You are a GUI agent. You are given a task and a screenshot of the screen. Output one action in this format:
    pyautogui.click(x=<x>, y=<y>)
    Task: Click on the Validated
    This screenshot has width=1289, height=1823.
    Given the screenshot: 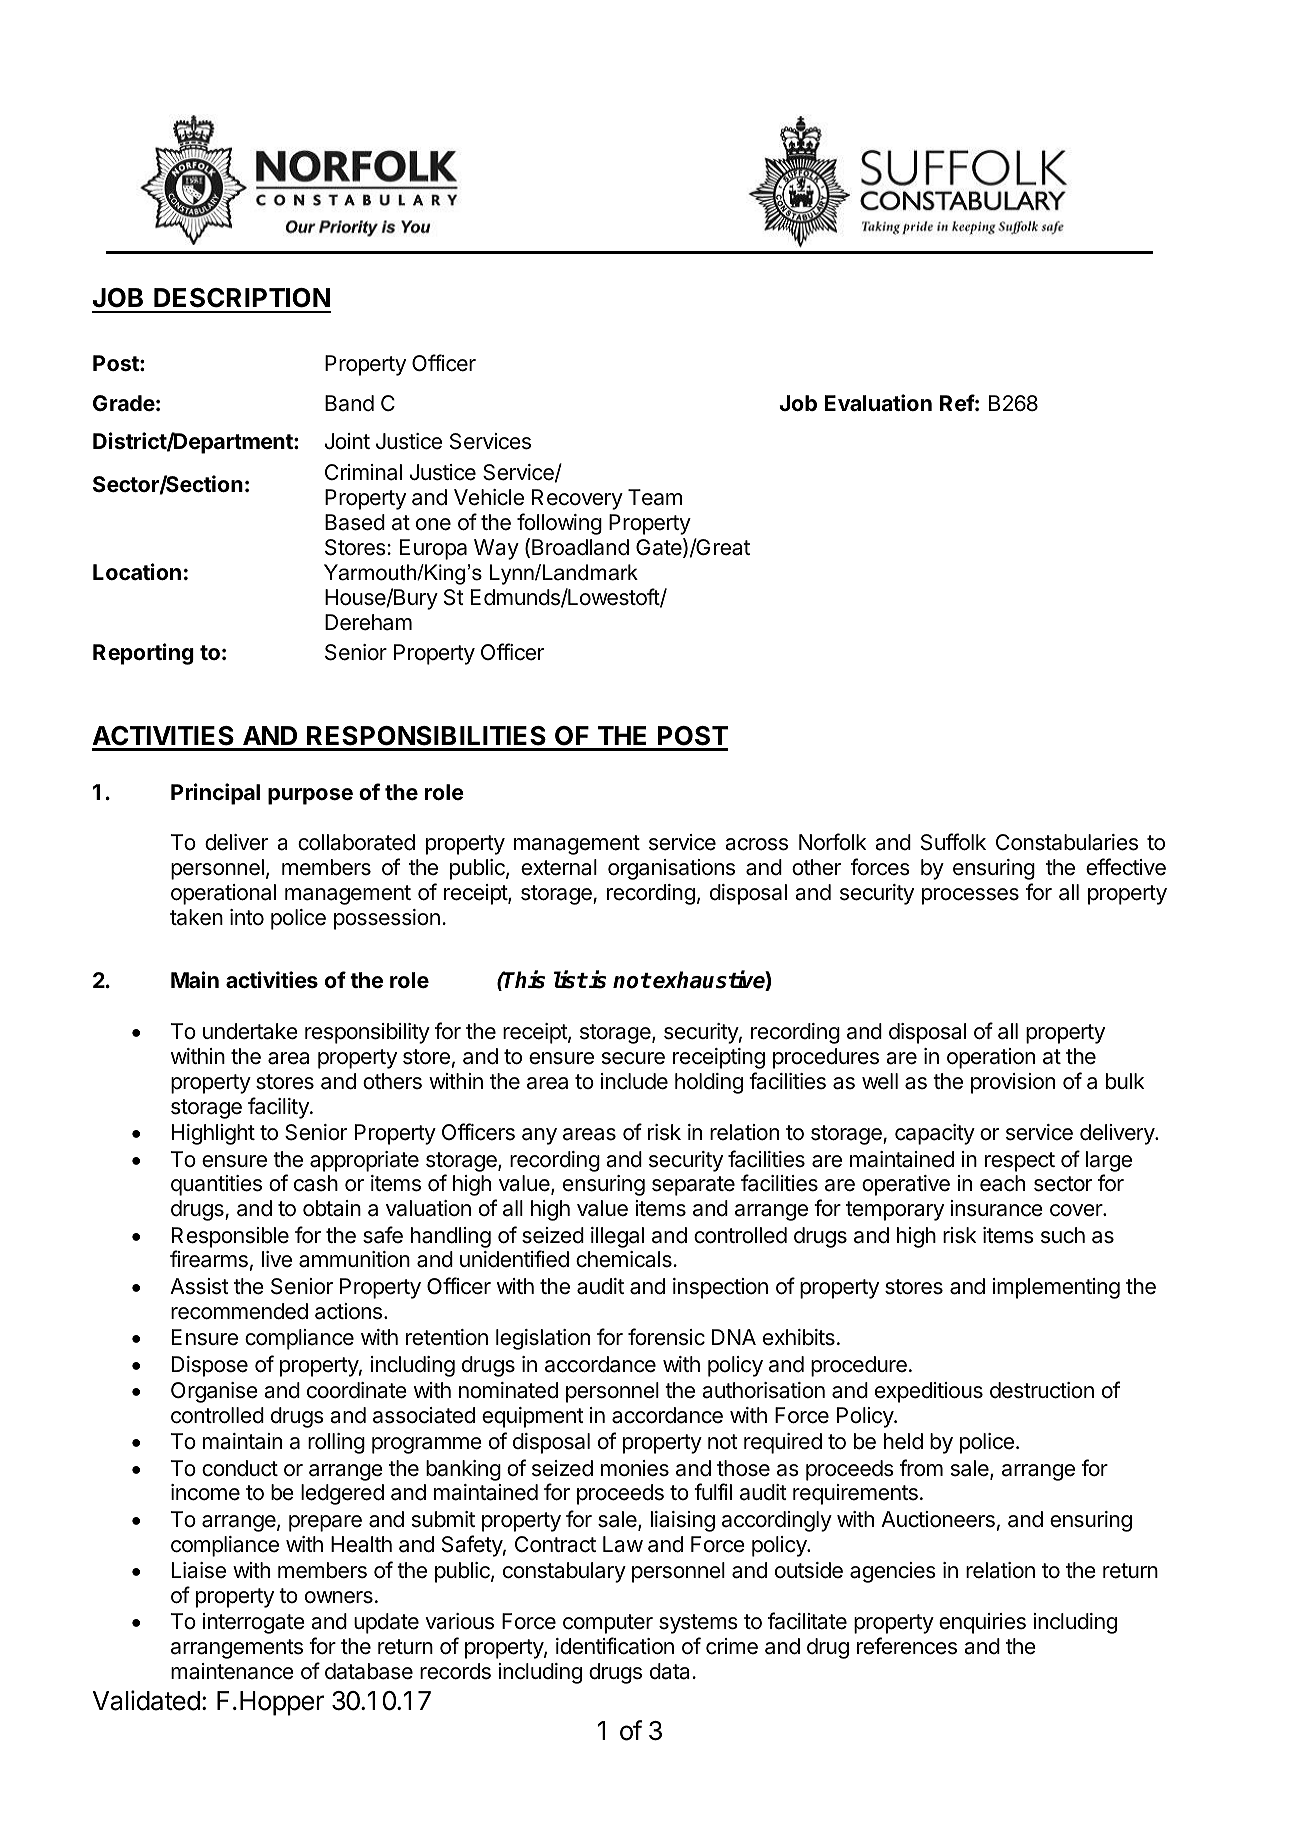 What is the action you would take?
    pyautogui.click(x=146, y=1700)
